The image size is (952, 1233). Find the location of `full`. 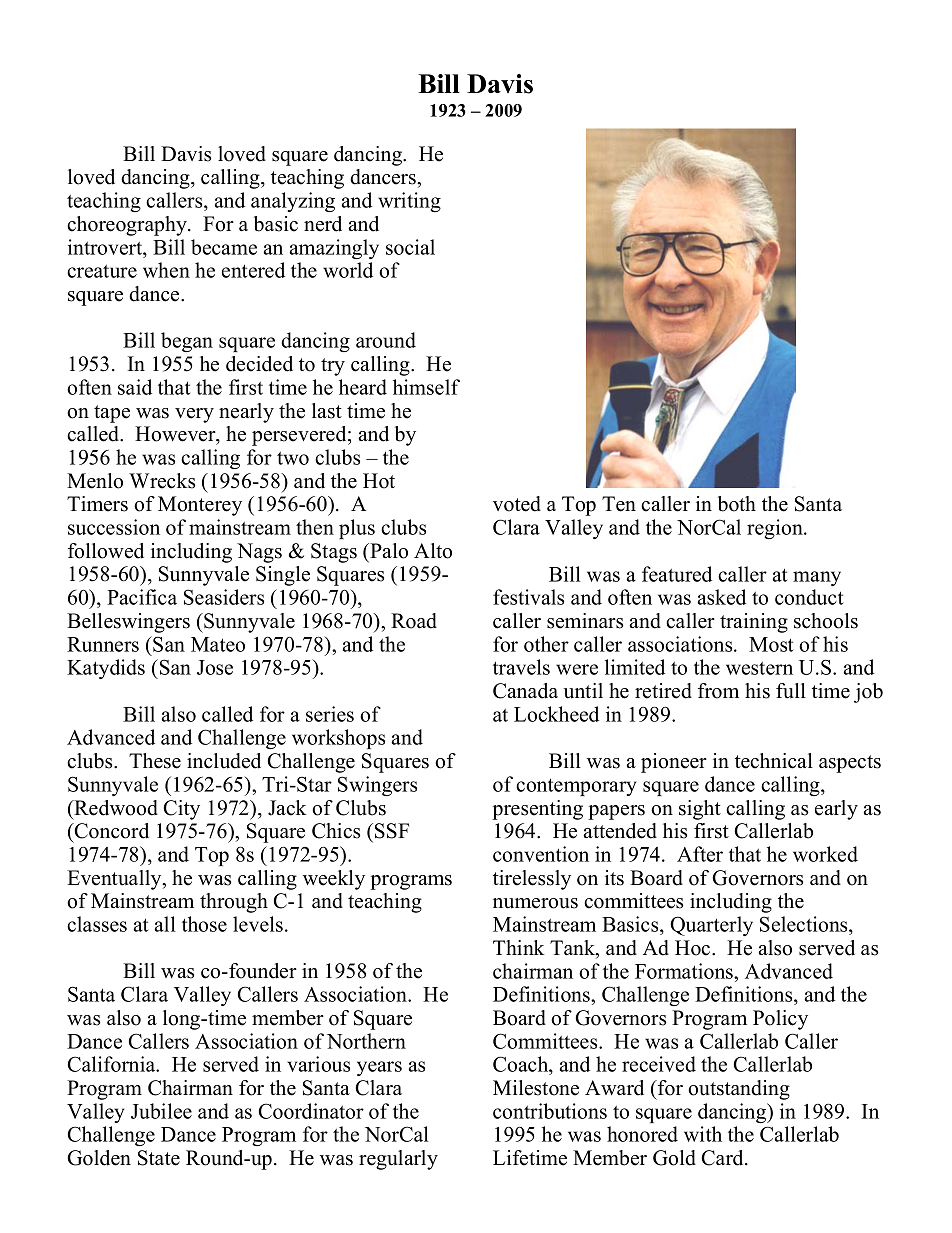

full is located at coordinates (791, 691).
